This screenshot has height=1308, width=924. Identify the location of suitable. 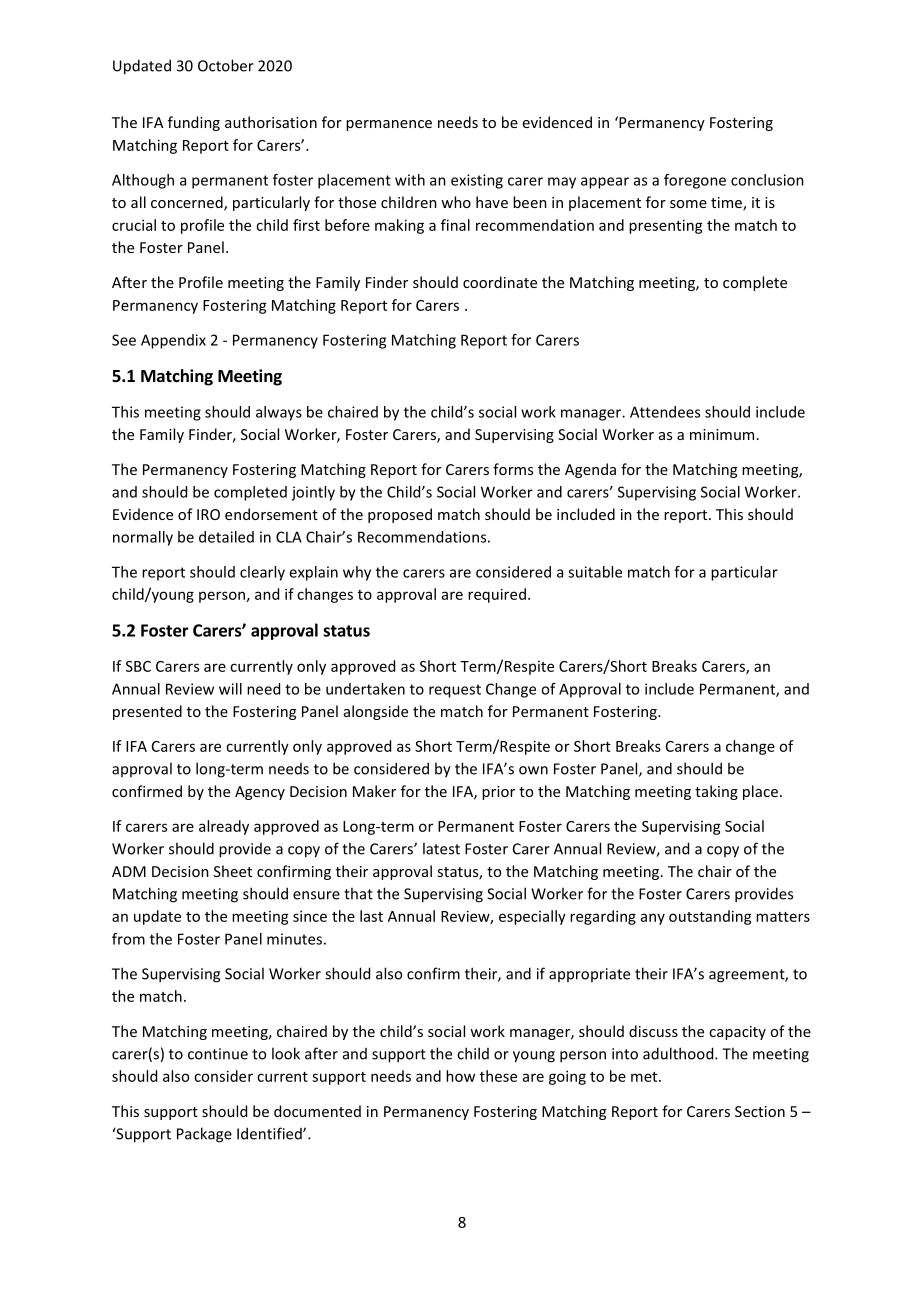
(595, 572).
